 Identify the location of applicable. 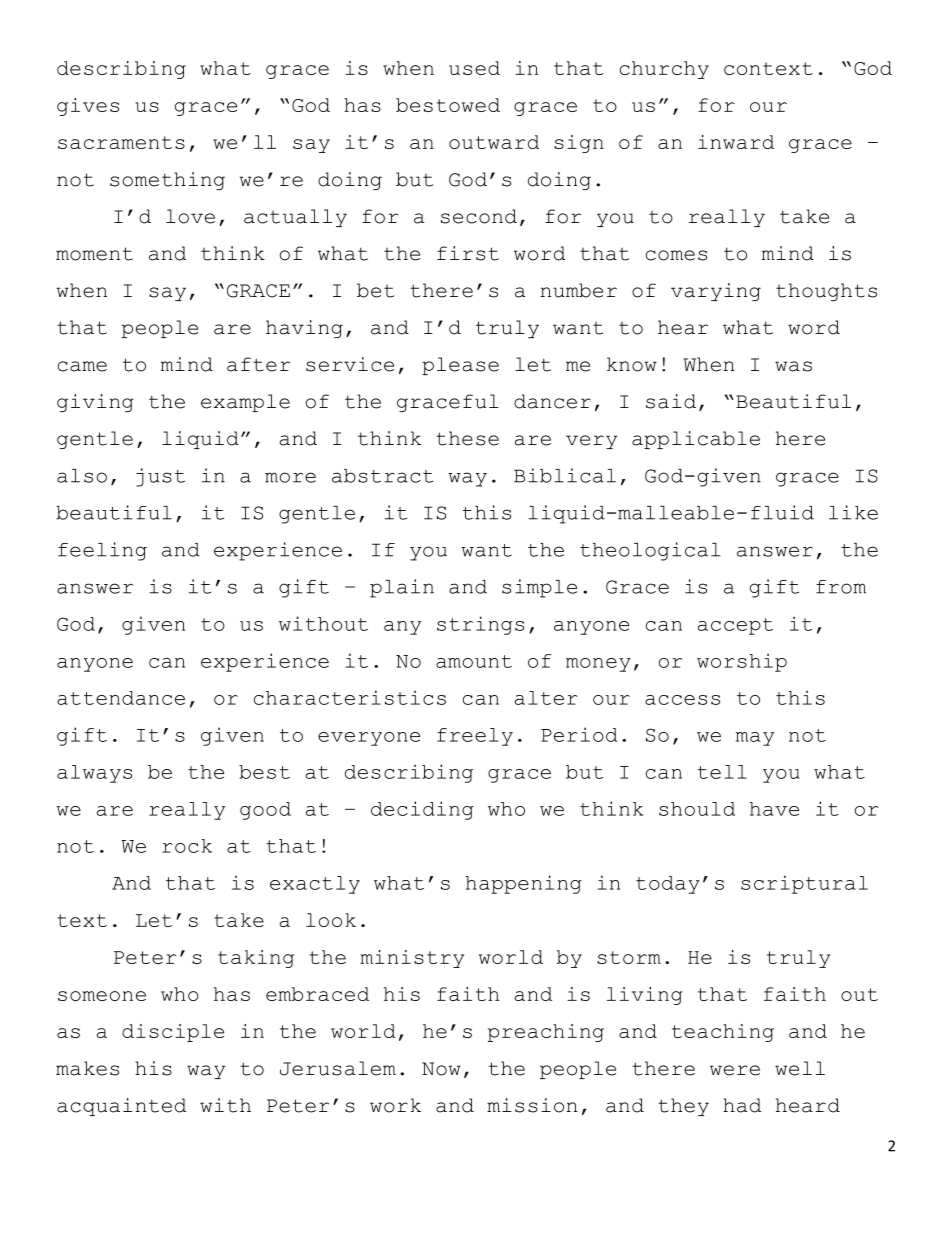
(696, 440).
